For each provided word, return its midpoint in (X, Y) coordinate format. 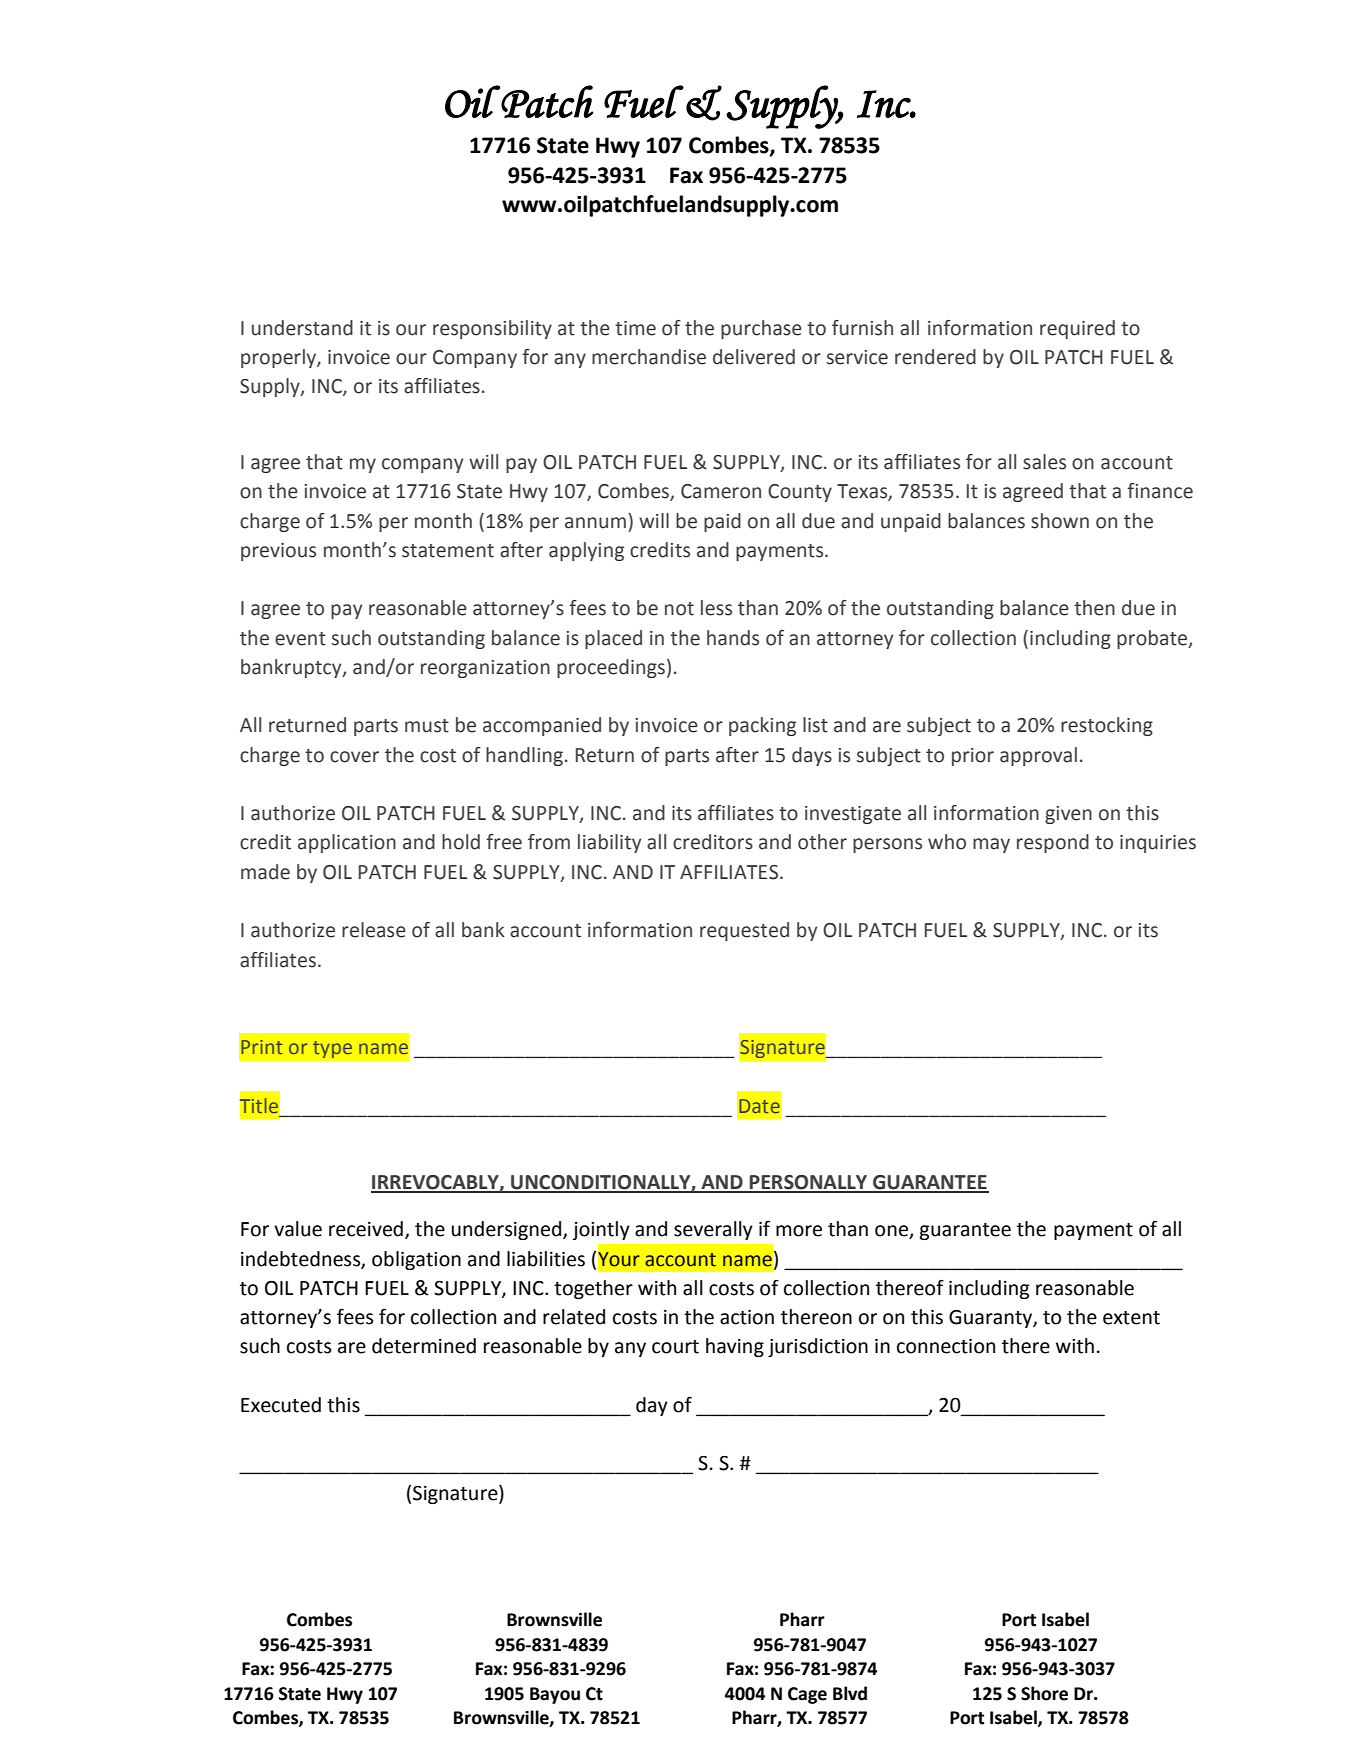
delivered (754, 357)
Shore (1044, 1693)
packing (762, 726)
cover (354, 757)
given (1068, 815)
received (366, 1229)
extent (1131, 1318)
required (1077, 329)
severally (713, 1230)
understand (302, 328)
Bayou (555, 1695)
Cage (807, 1695)
